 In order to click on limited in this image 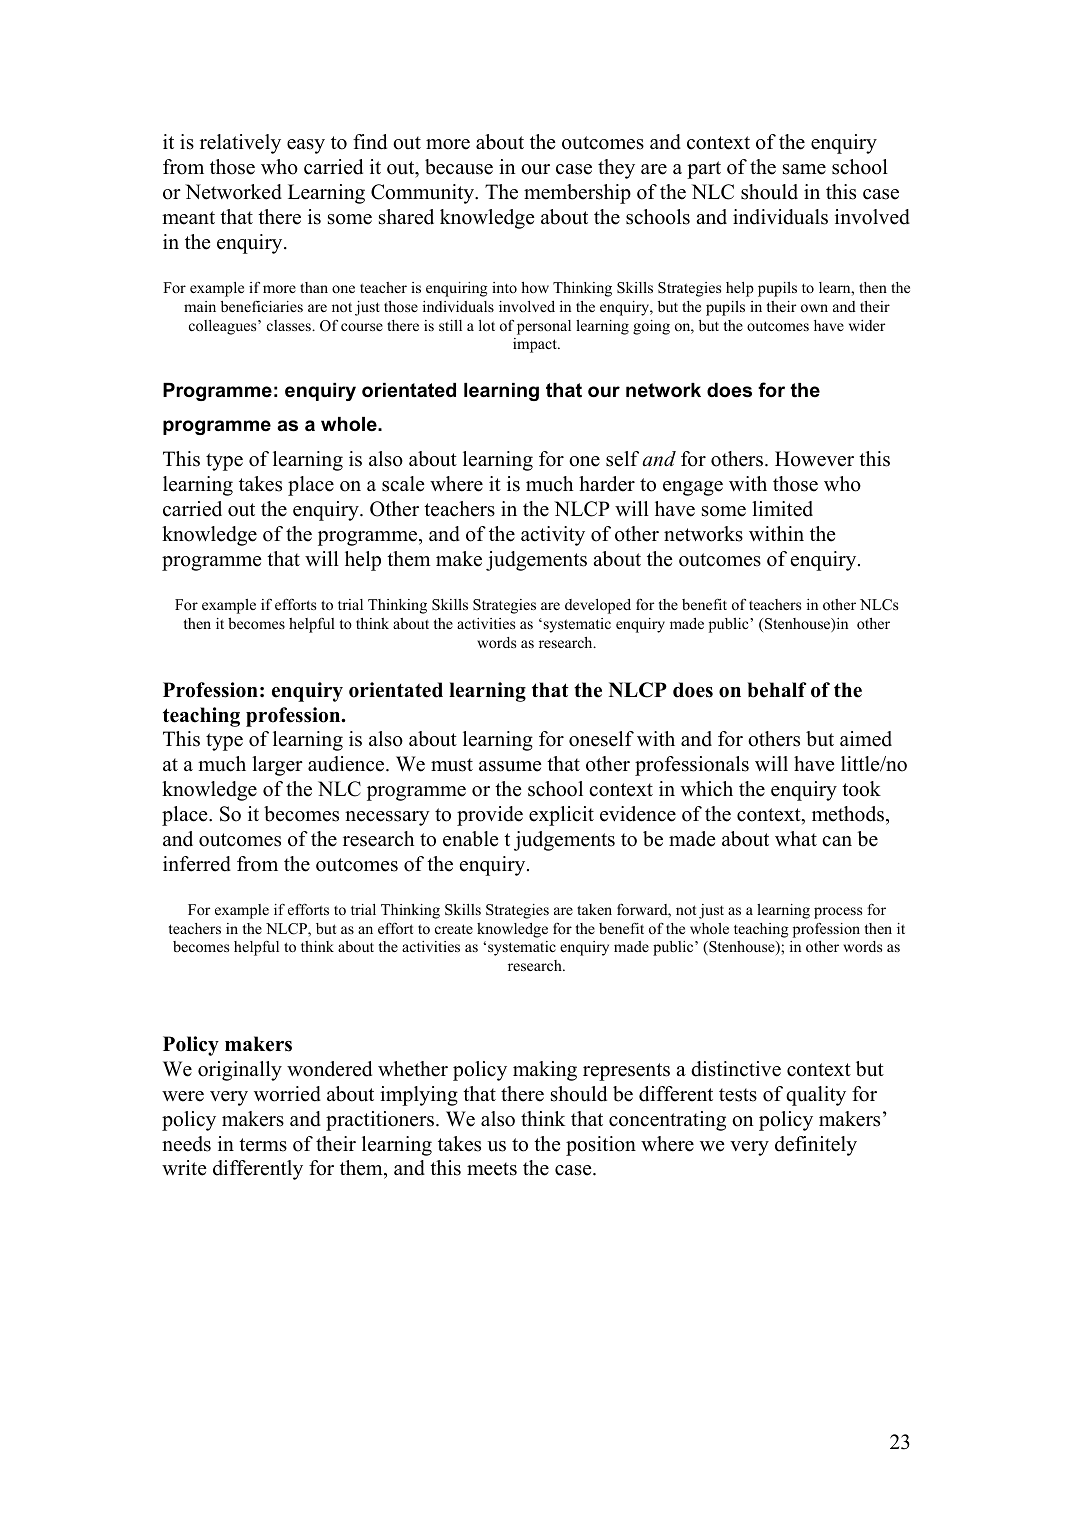, I will do `click(782, 509)`.
